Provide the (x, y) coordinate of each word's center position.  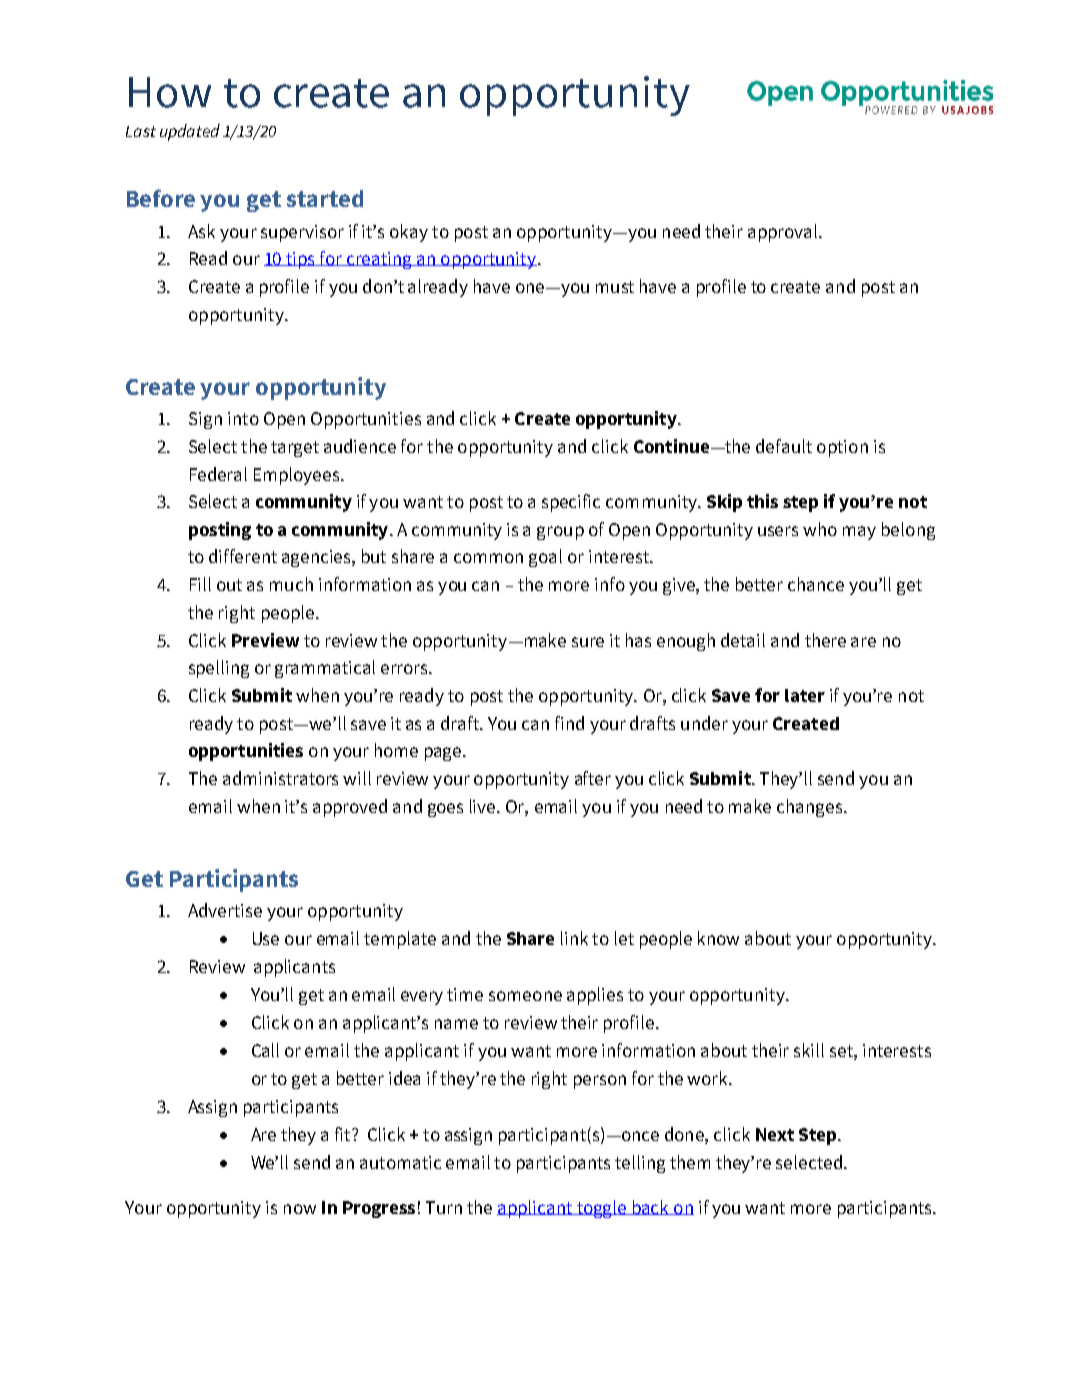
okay (409, 233)
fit (344, 1134)
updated (190, 132)
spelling (219, 669)
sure (588, 642)
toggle (602, 1209)
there (825, 640)
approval (784, 233)
